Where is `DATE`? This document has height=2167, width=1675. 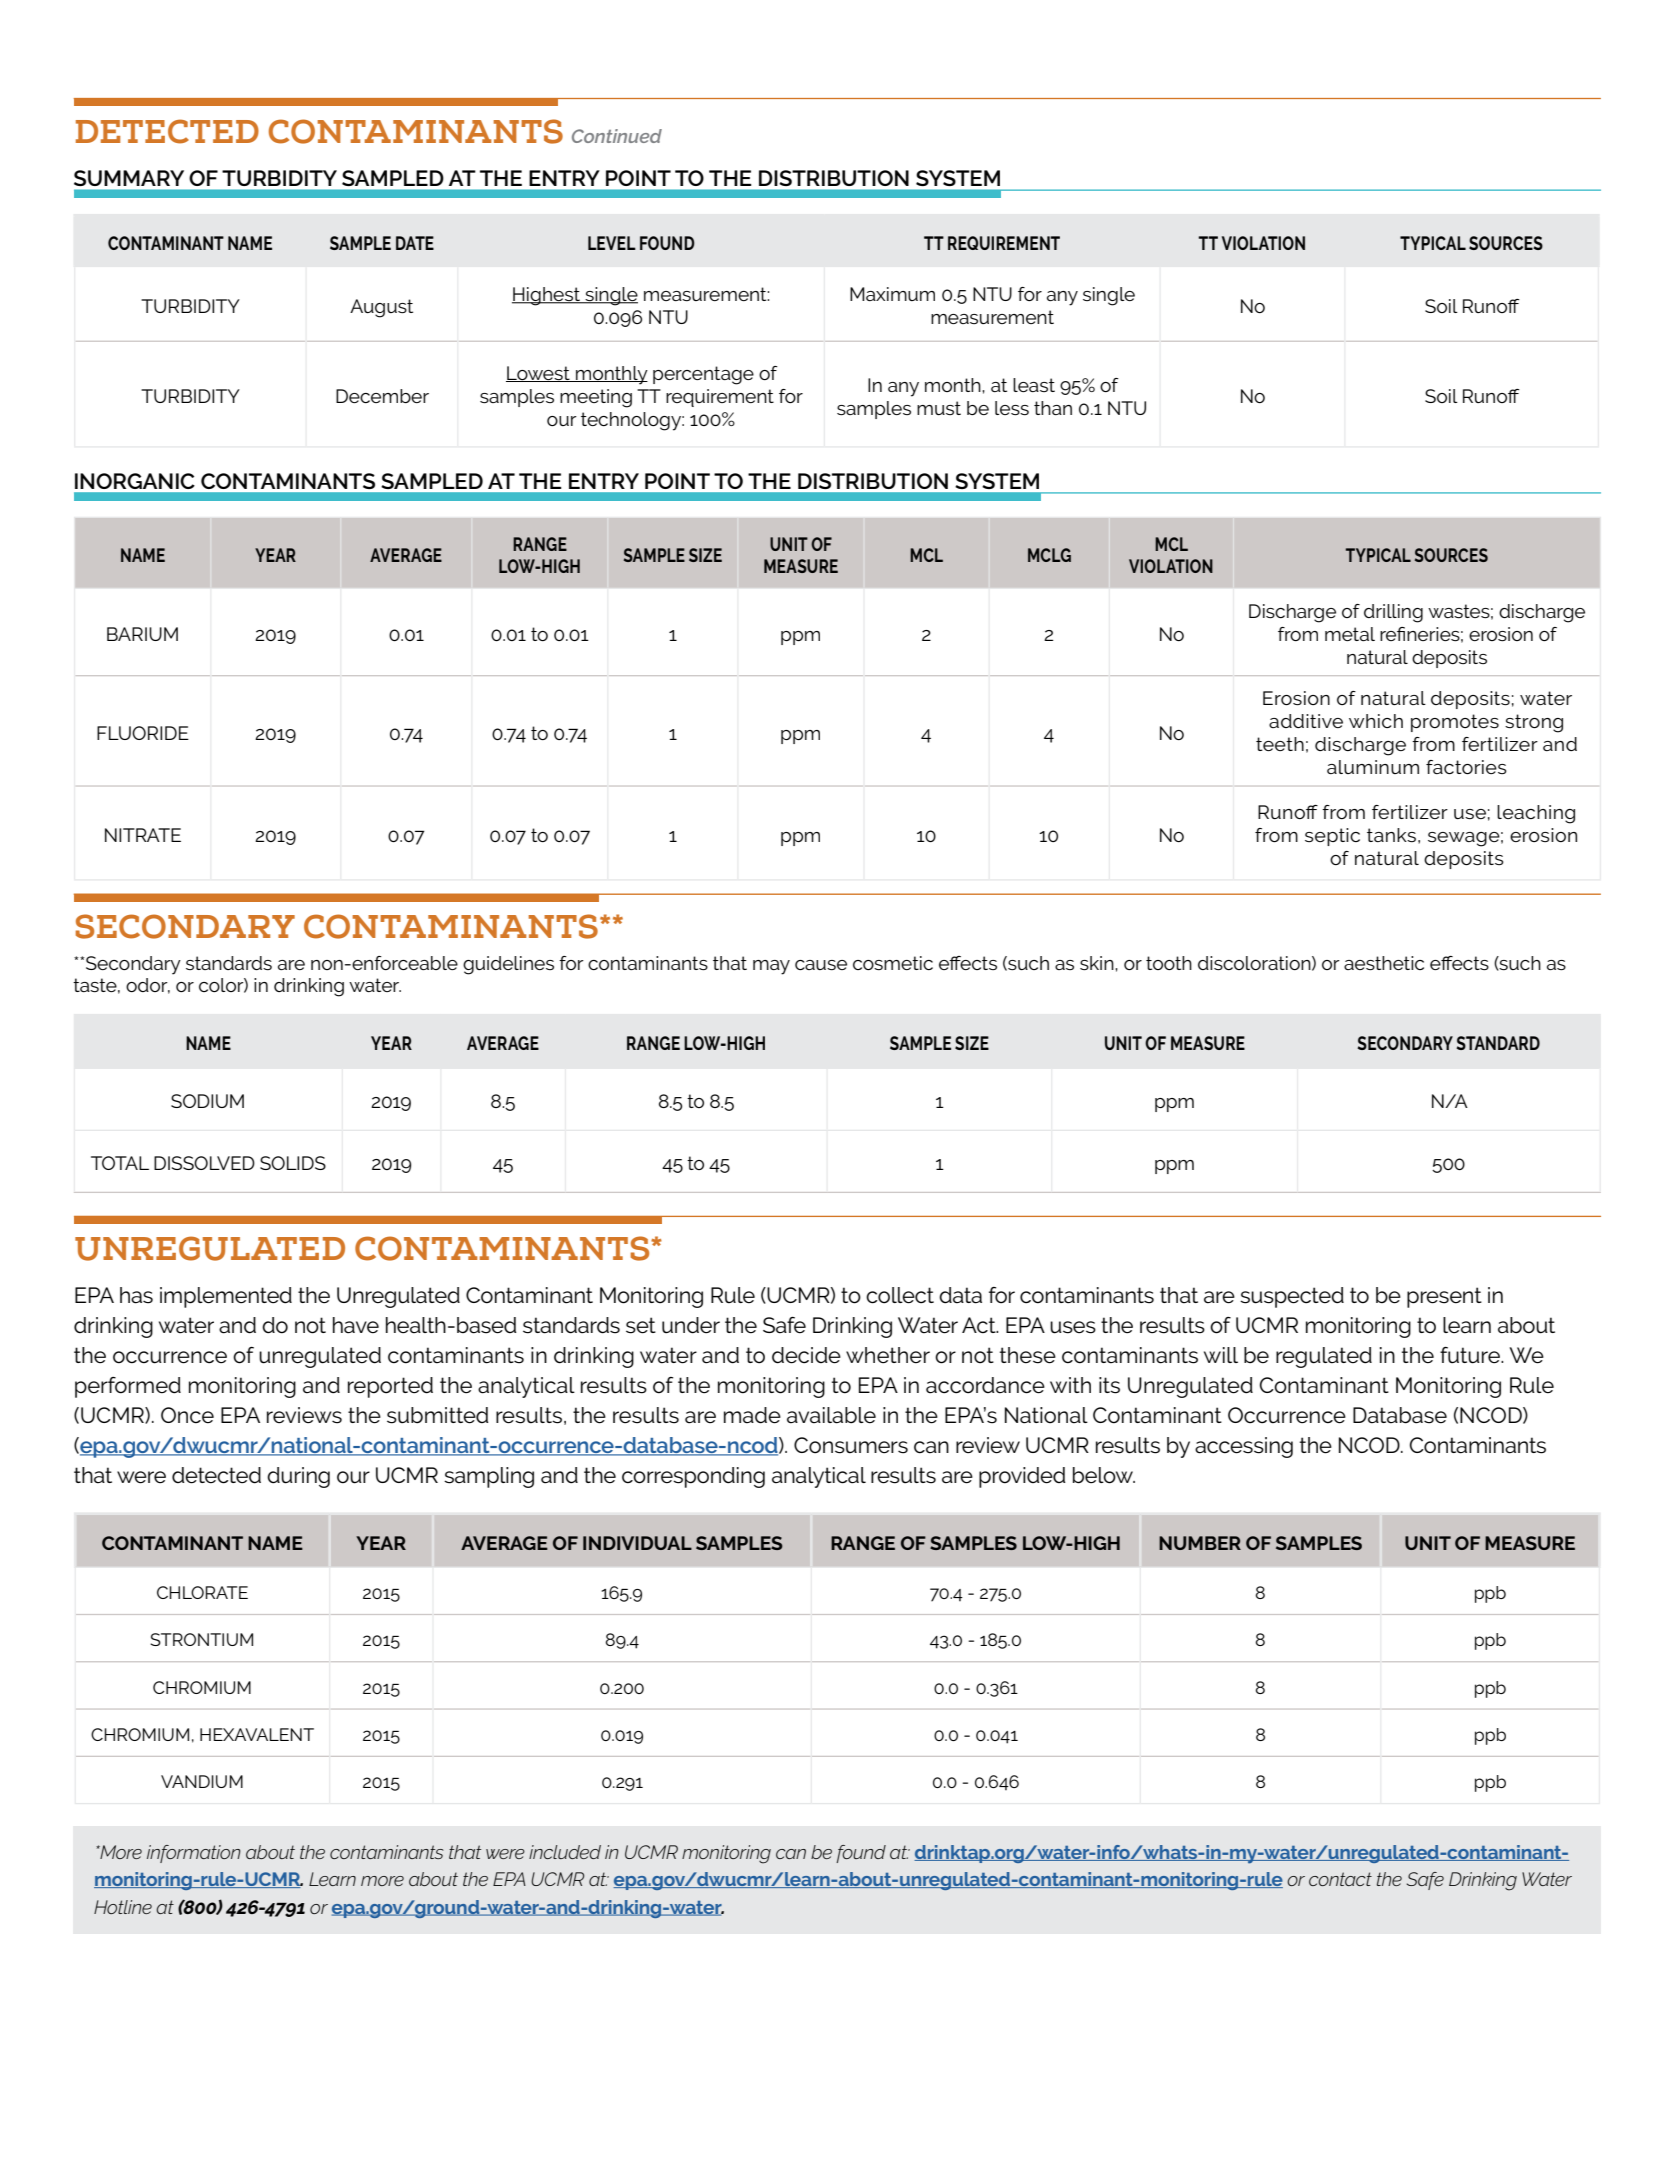
DATE is located at coordinates (415, 243).
